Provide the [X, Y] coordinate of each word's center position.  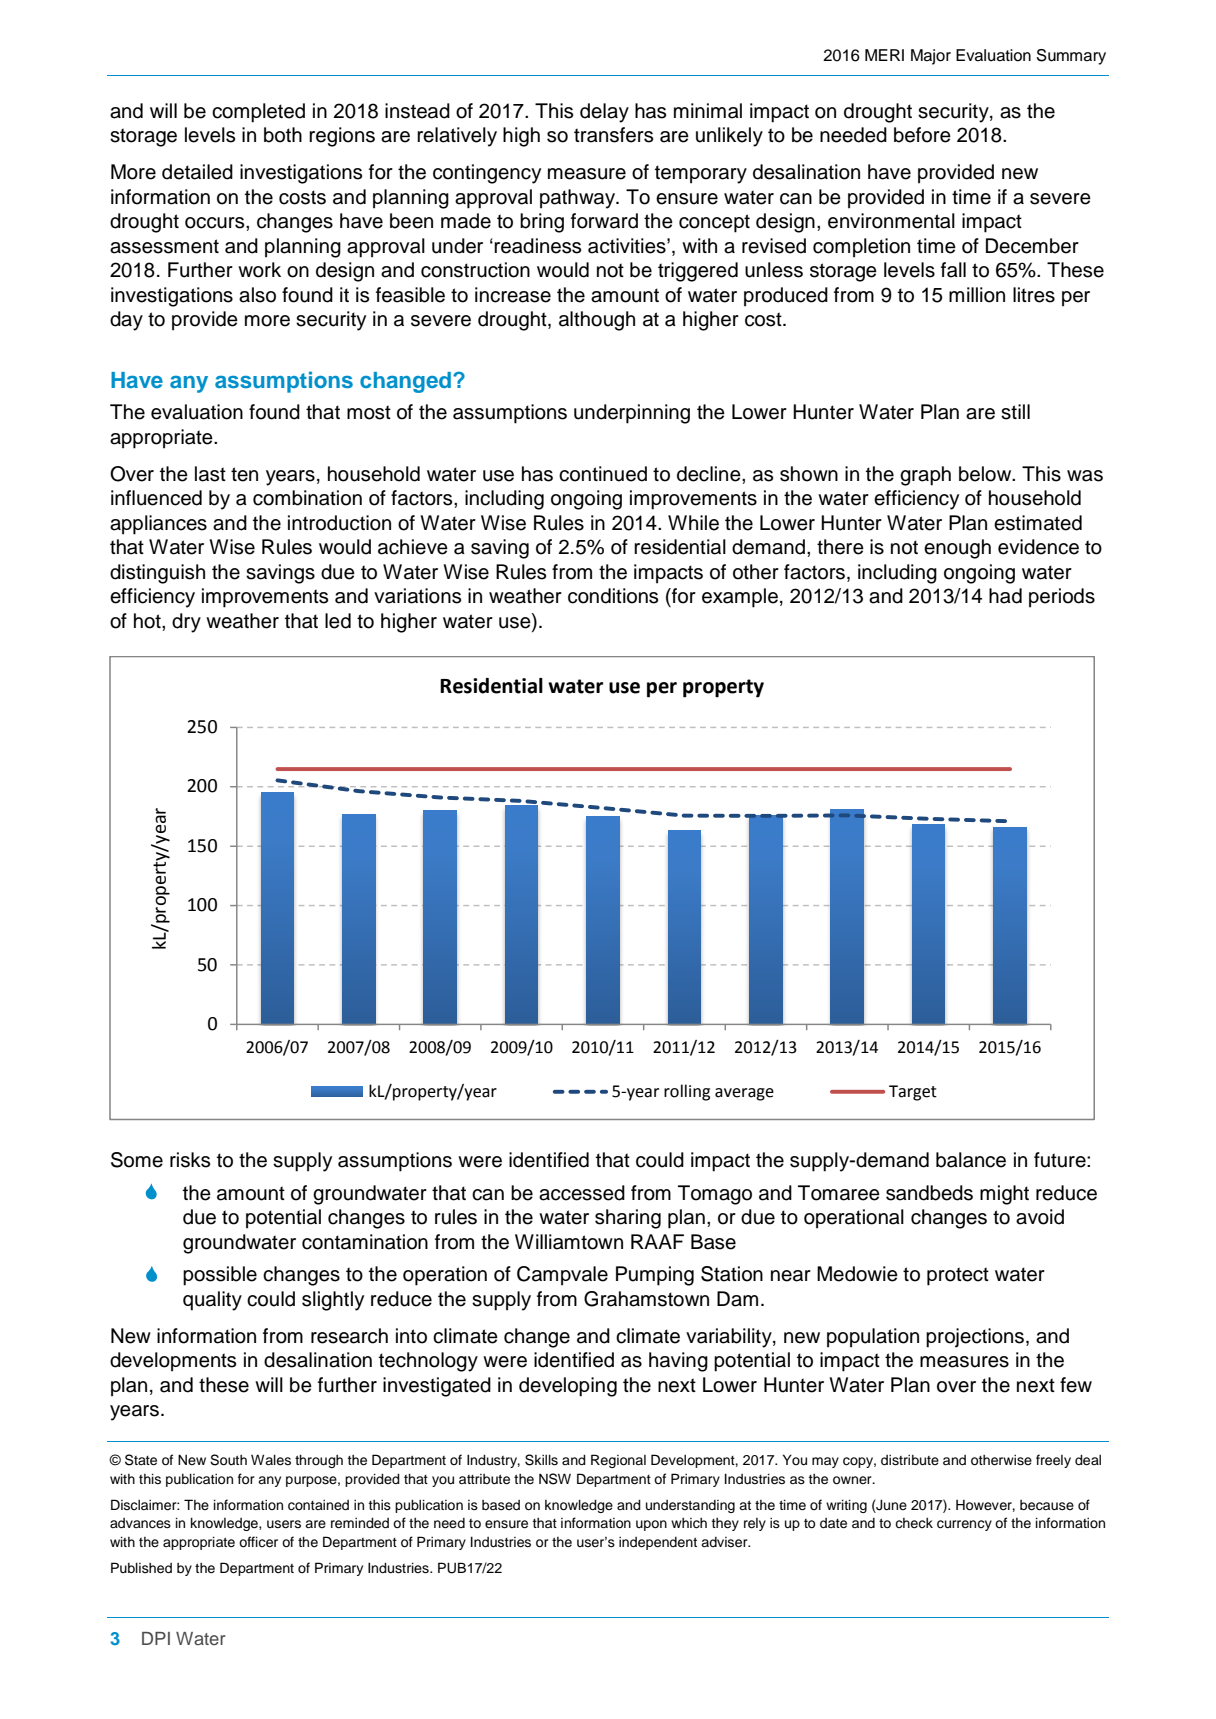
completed [258, 113]
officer [258, 1542]
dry [186, 623]
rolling [687, 1092]
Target [913, 1093]
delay [604, 113]
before [922, 135]
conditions [613, 596]
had [1005, 596]
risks [190, 1160]
